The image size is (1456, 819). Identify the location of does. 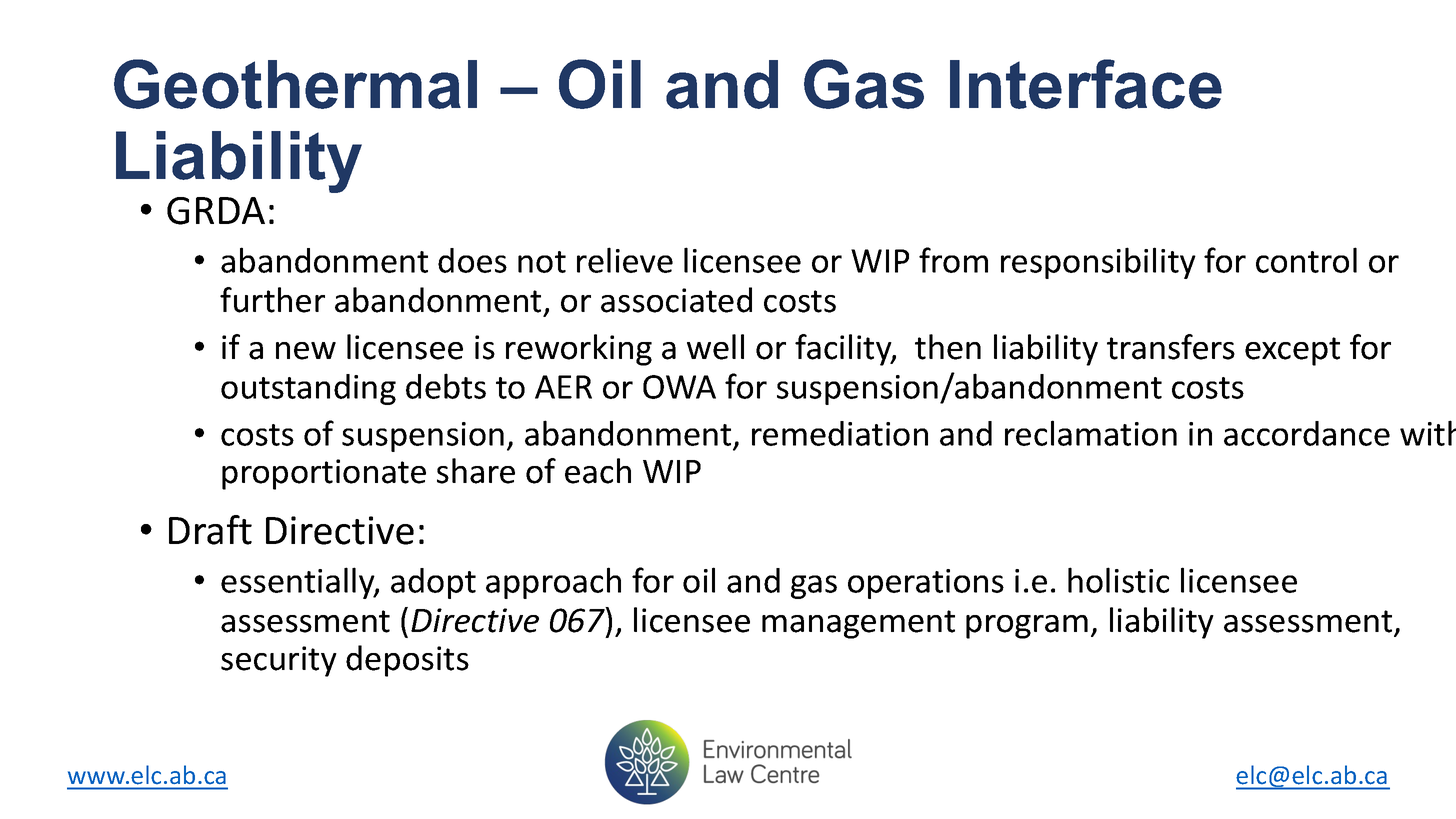
(472, 260).
